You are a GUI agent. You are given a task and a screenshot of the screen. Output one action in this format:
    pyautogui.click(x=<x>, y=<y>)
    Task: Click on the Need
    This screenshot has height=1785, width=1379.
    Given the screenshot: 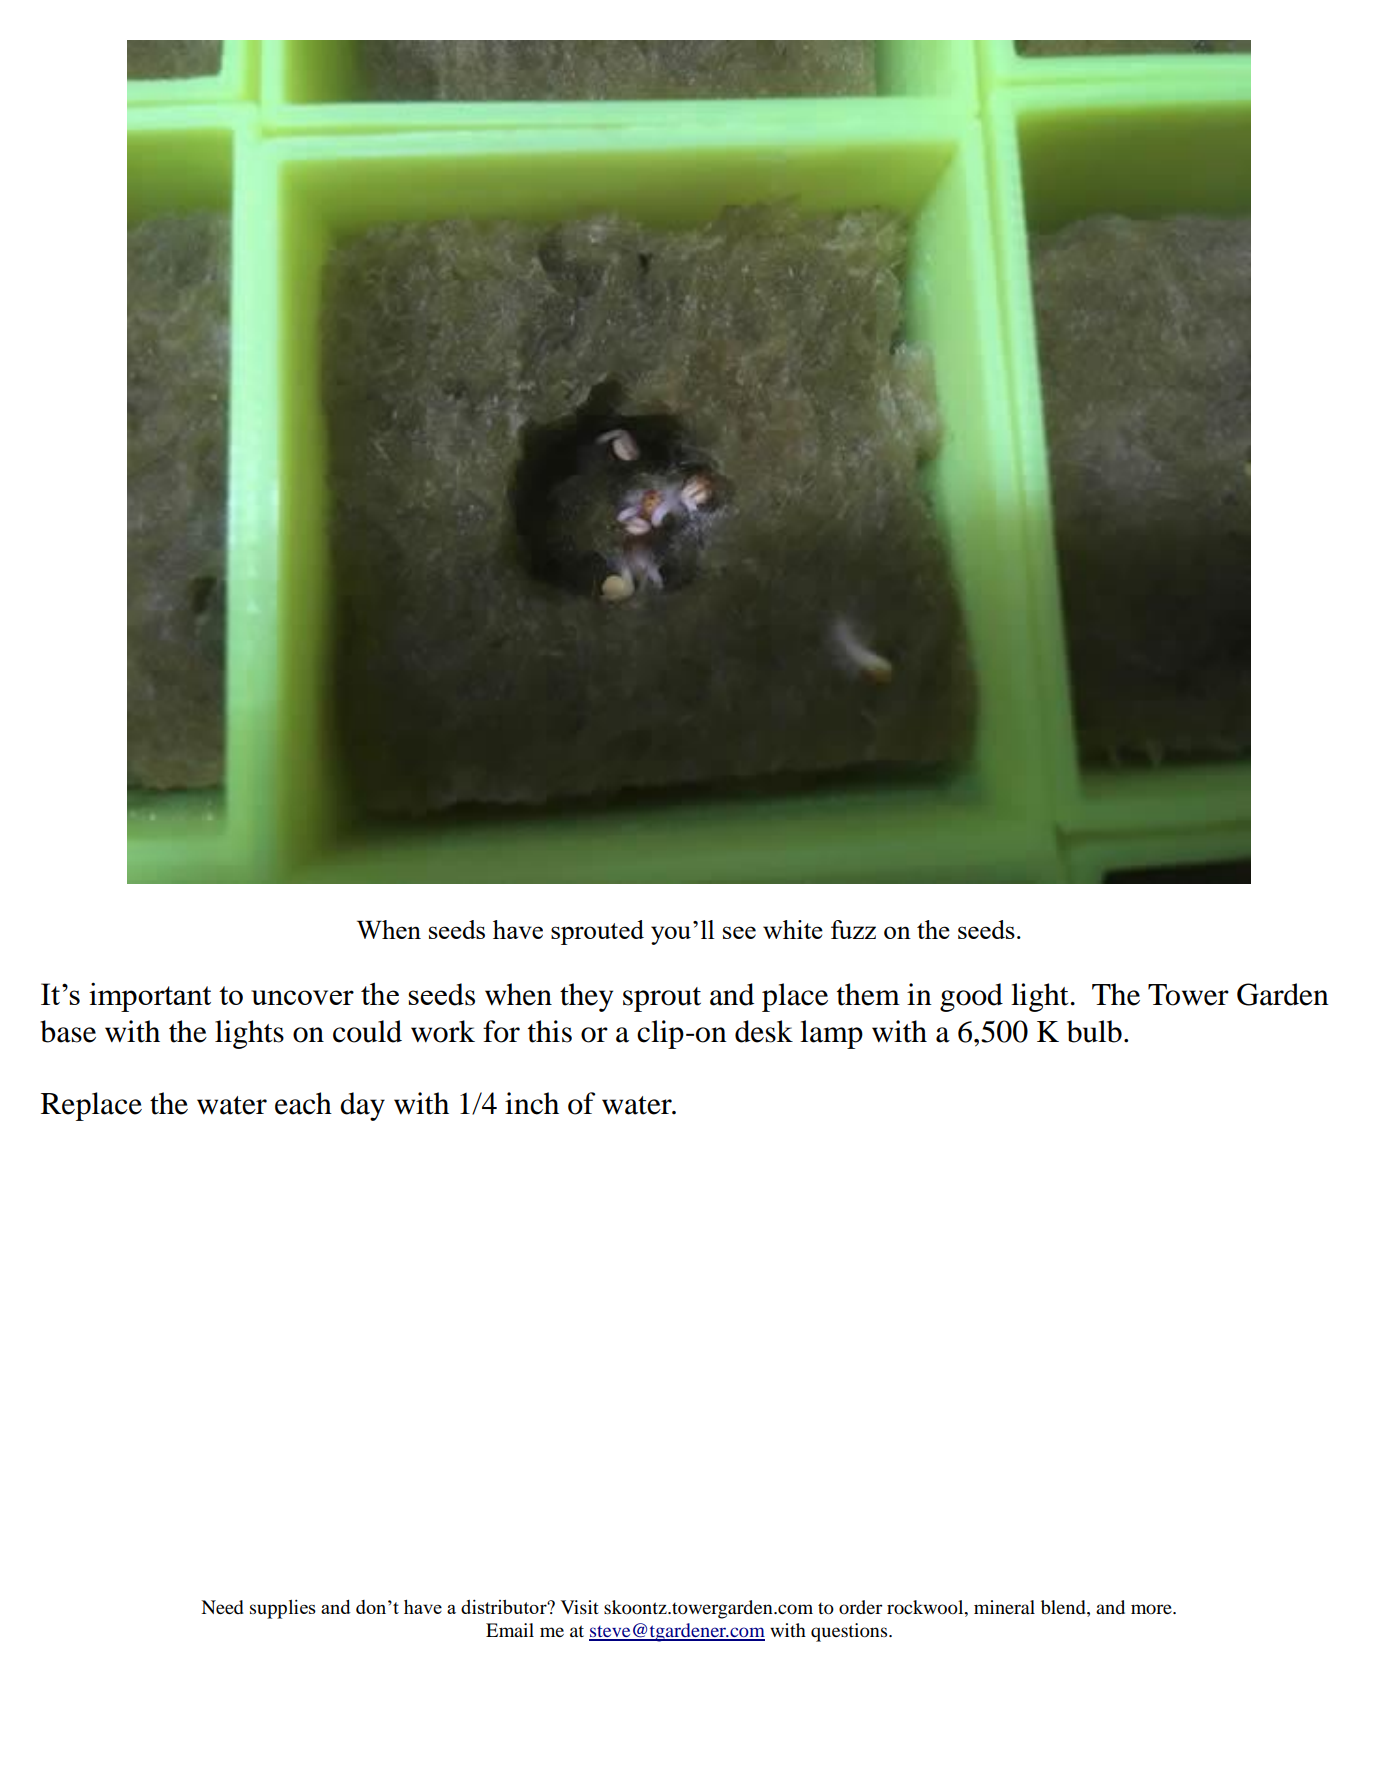 What is the action you would take?
    pyautogui.click(x=222, y=1607)
